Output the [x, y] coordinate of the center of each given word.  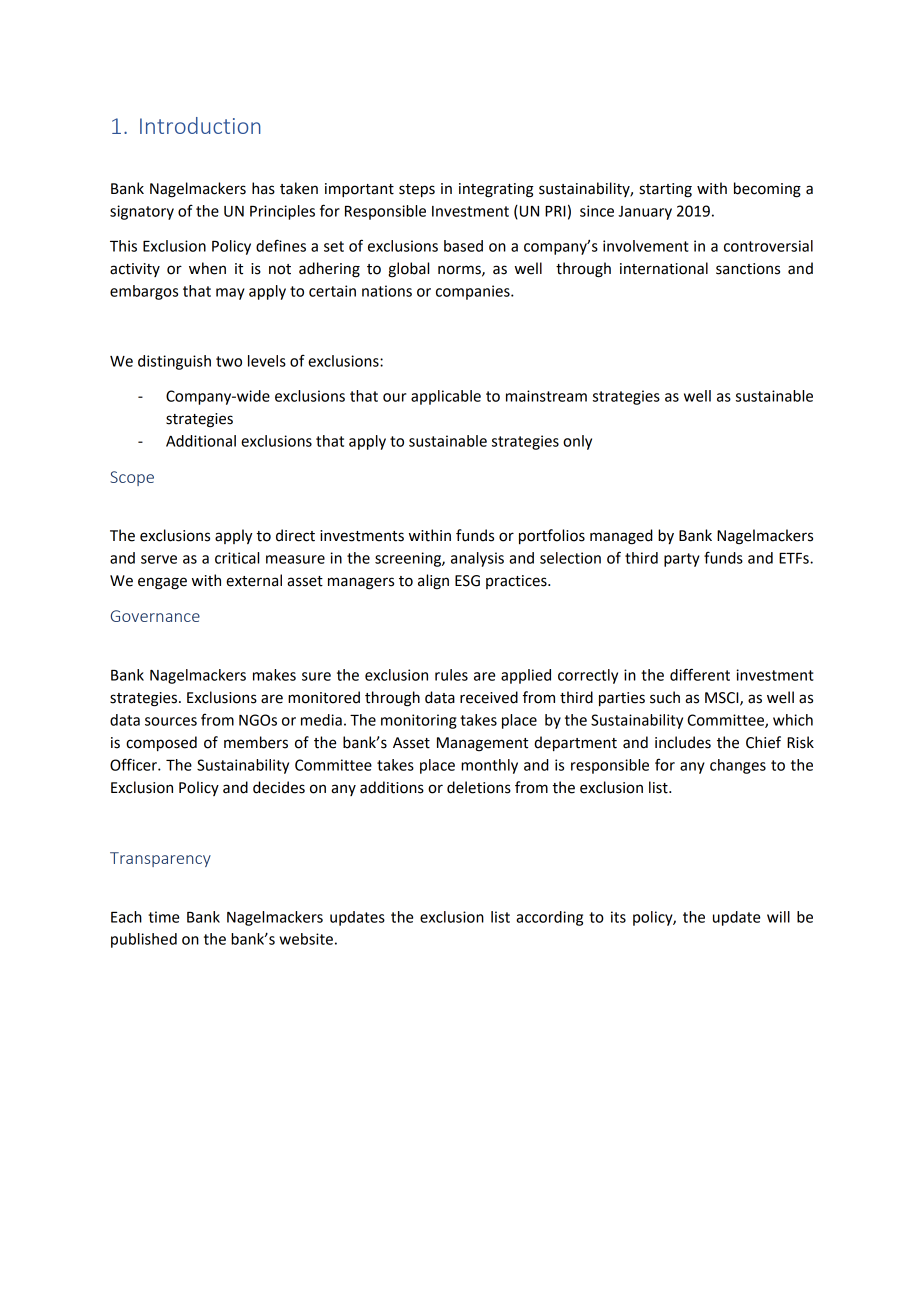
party [682, 560]
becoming [767, 190]
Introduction [200, 125]
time [163, 917]
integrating [496, 190]
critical [237, 558]
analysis [477, 559]
